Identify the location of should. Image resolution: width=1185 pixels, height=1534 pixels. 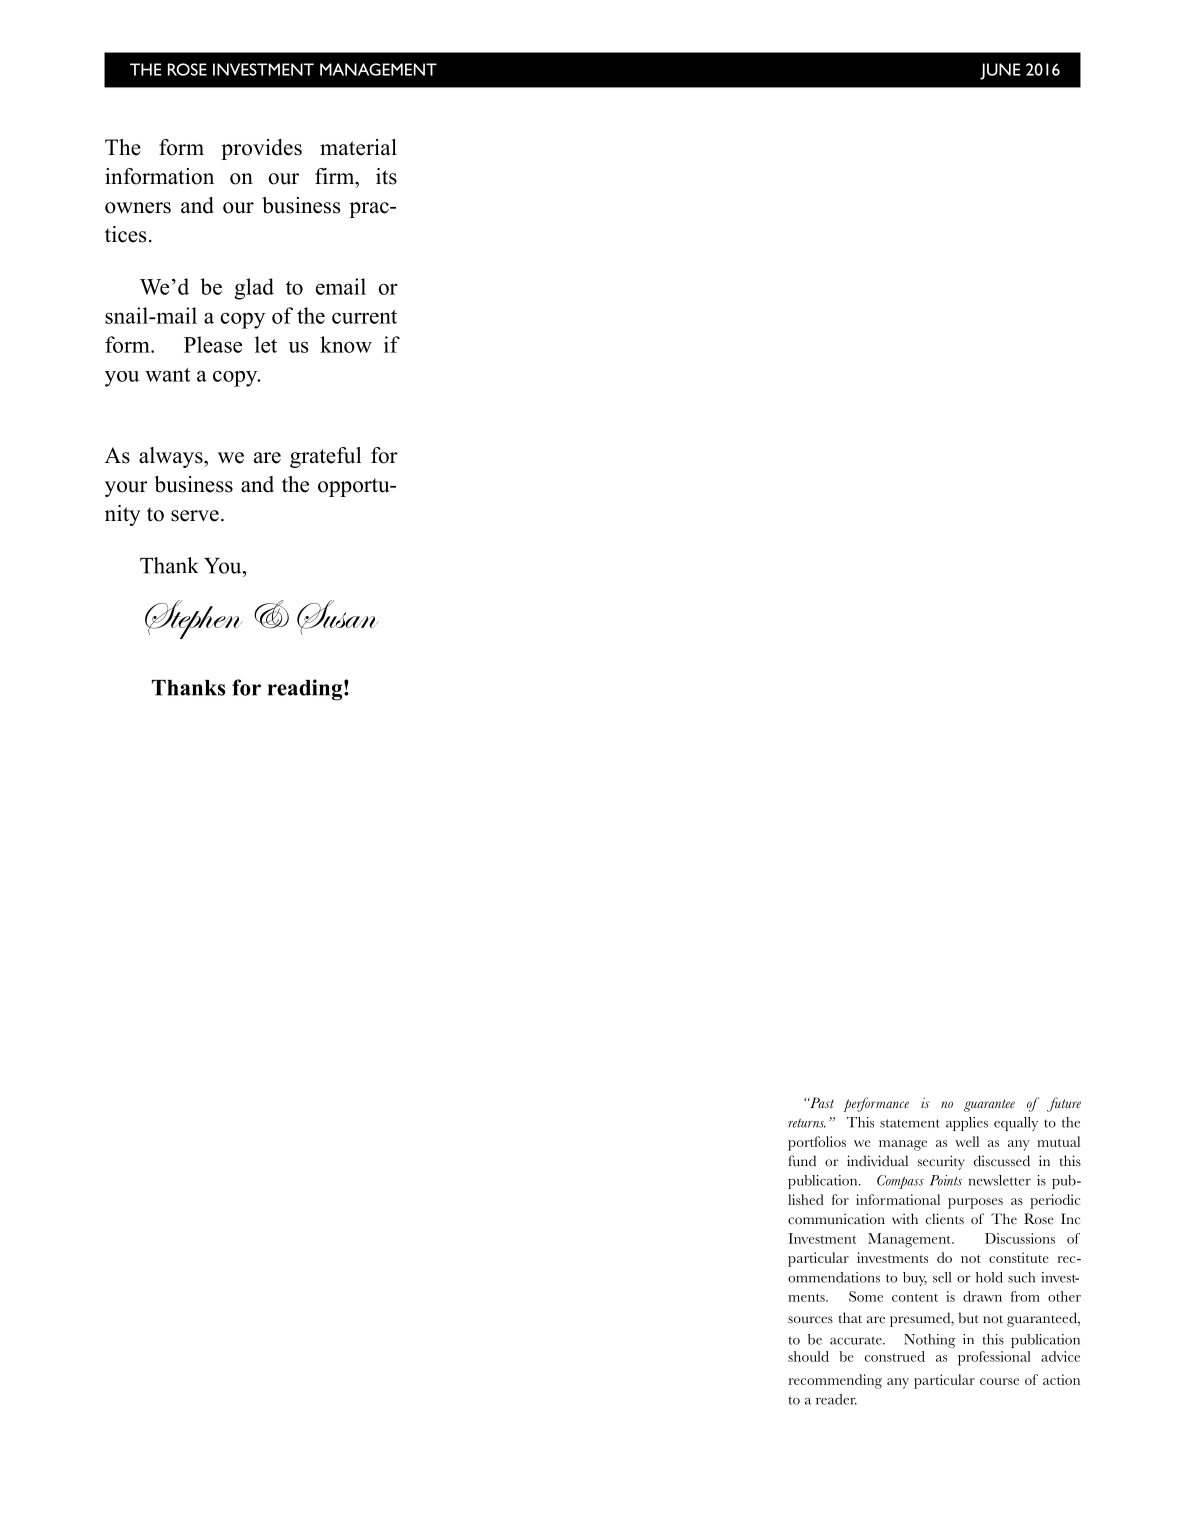
(808, 1356).
